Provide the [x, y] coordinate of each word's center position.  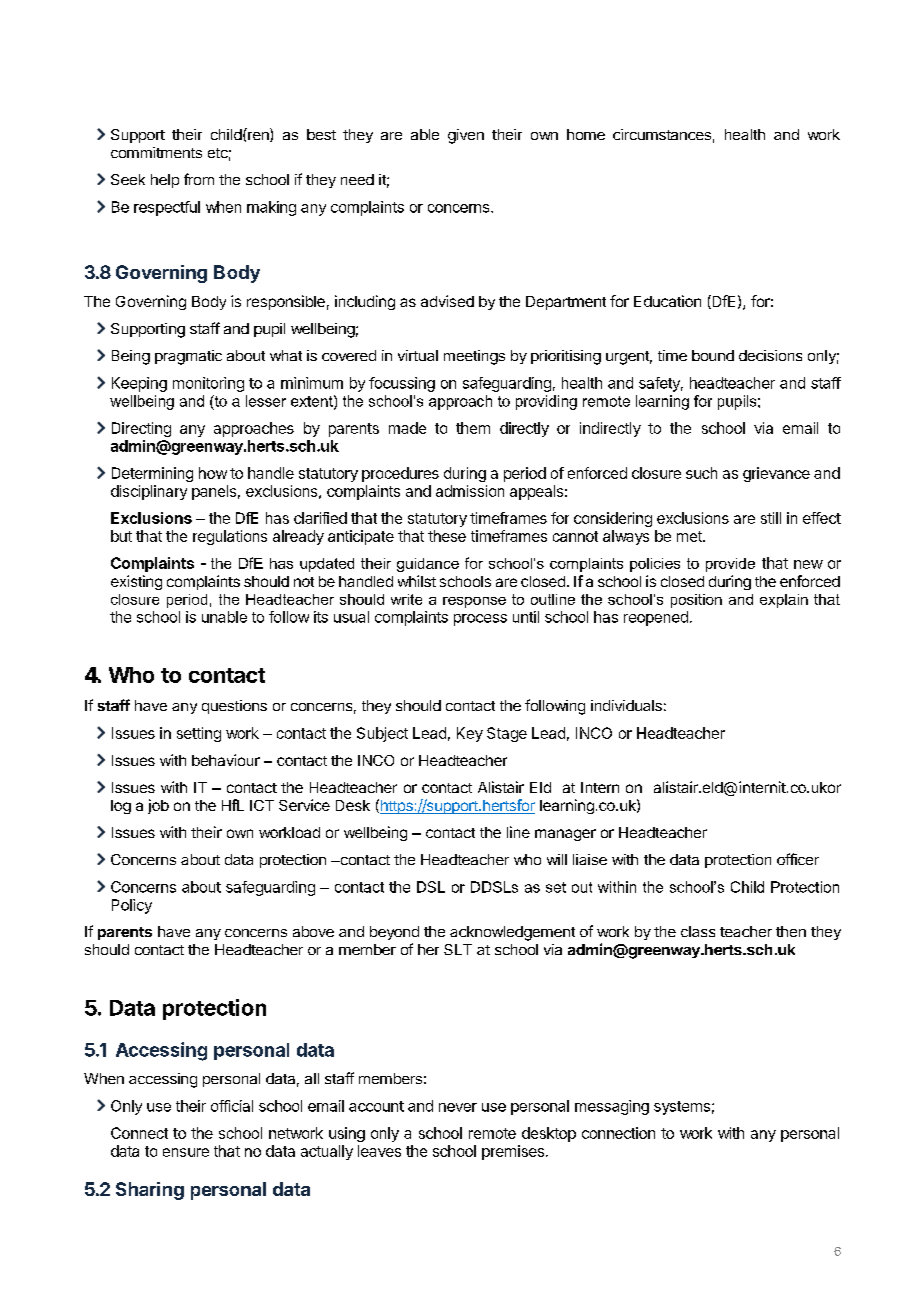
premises [513, 1152]
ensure [186, 1152]
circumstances [662, 134]
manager [565, 835]
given [466, 136]
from [199, 179]
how [213, 473]
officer [798, 859]
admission [470, 491]
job [158, 806]
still [771, 518]
